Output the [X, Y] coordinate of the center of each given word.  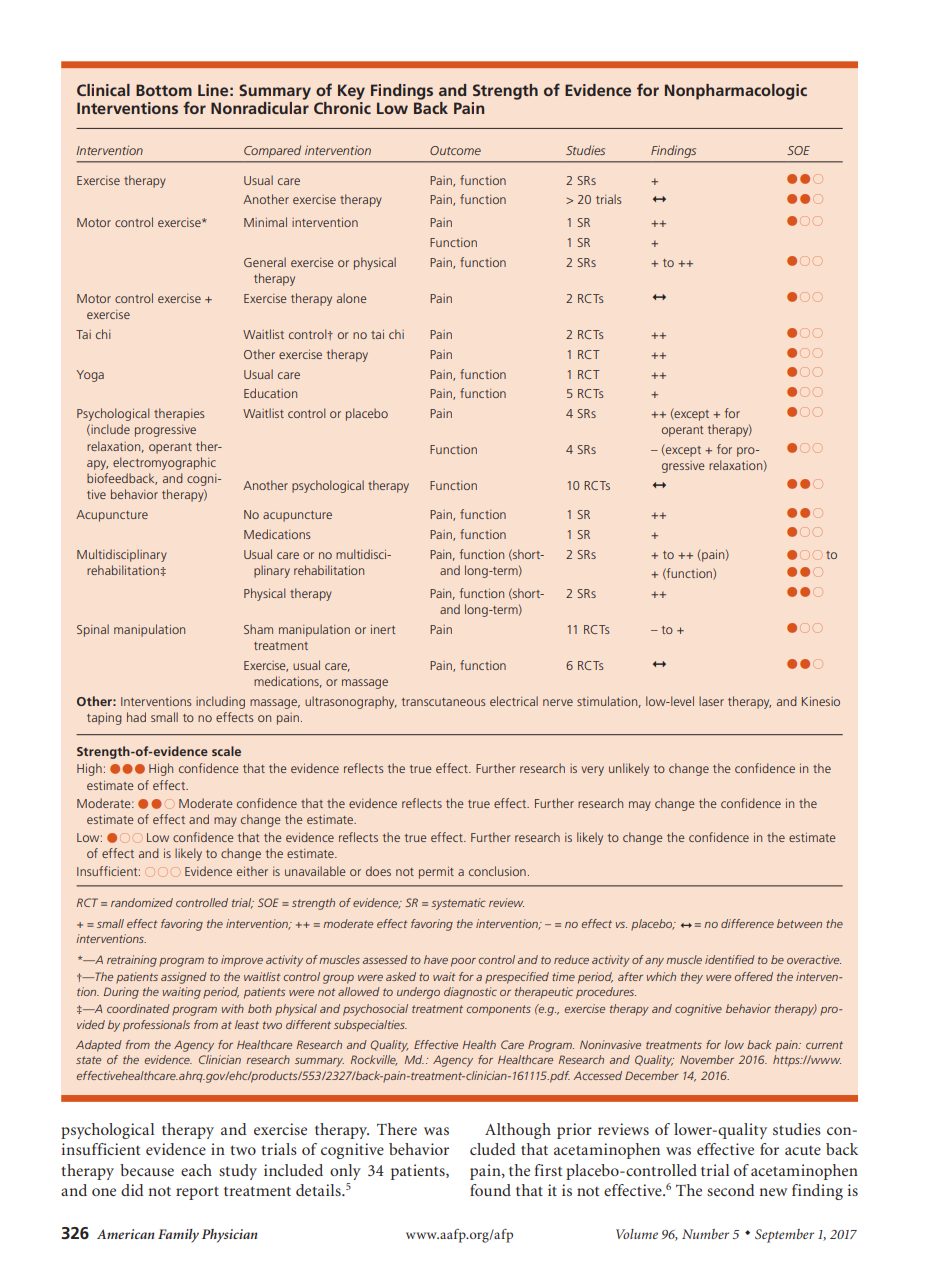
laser [711, 701]
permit [436, 873]
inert [383, 629]
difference [747, 923]
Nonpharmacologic [736, 92]
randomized [142, 902]
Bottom [164, 90]
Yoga [90, 376]
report [197, 1193]
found [490, 1190]
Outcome [455, 150]
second [731, 1190]
